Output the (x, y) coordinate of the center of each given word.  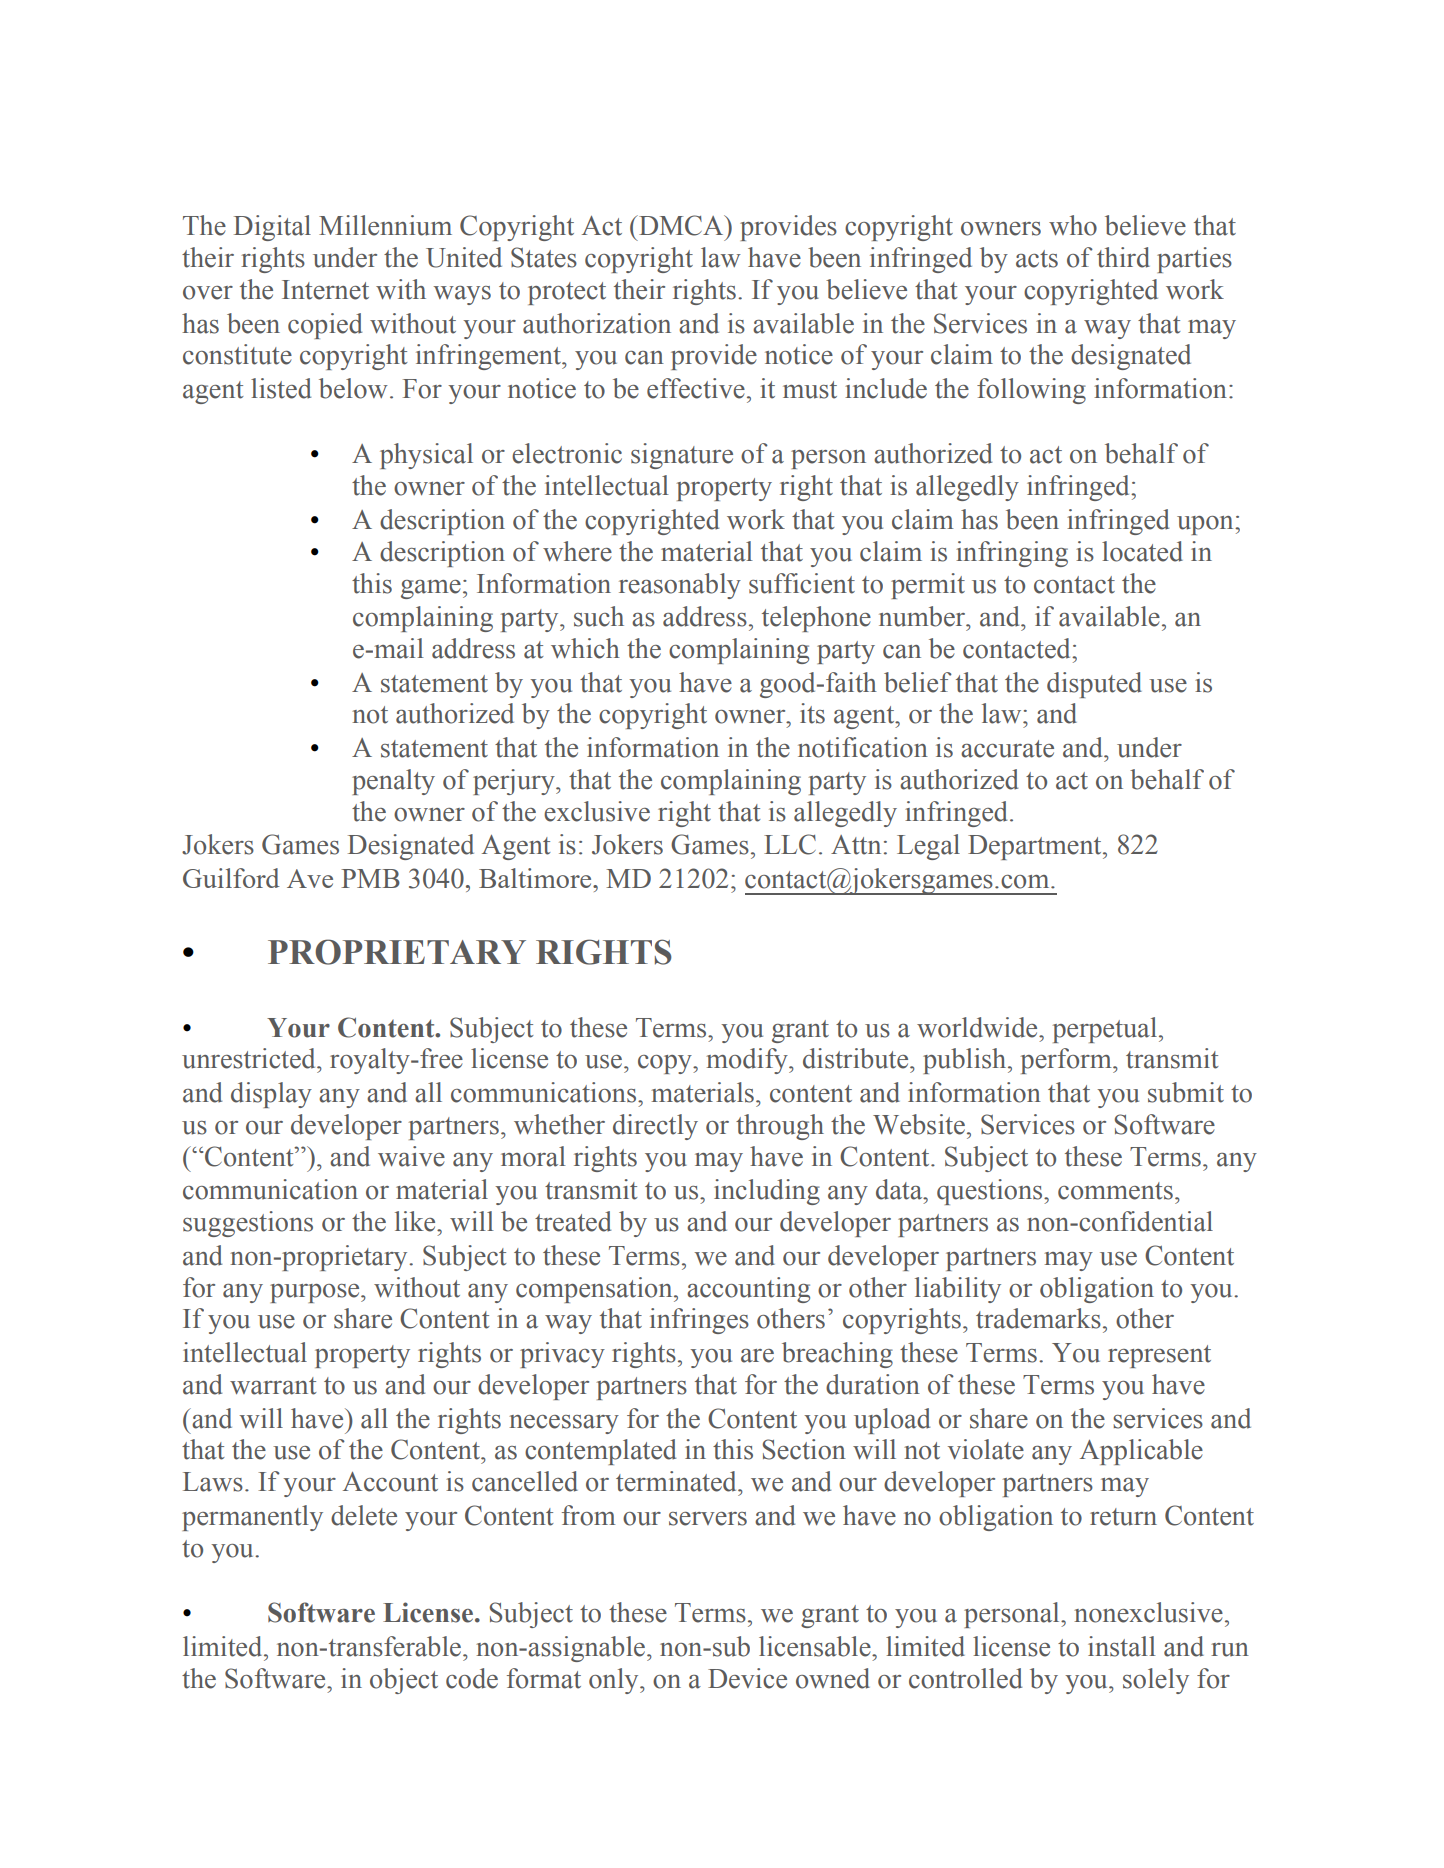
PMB (370, 878)
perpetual (1105, 1030)
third (1123, 257)
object (404, 1681)
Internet (325, 290)
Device (747, 1678)
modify (748, 1061)
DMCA (681, 225)
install (1122, 1646)
